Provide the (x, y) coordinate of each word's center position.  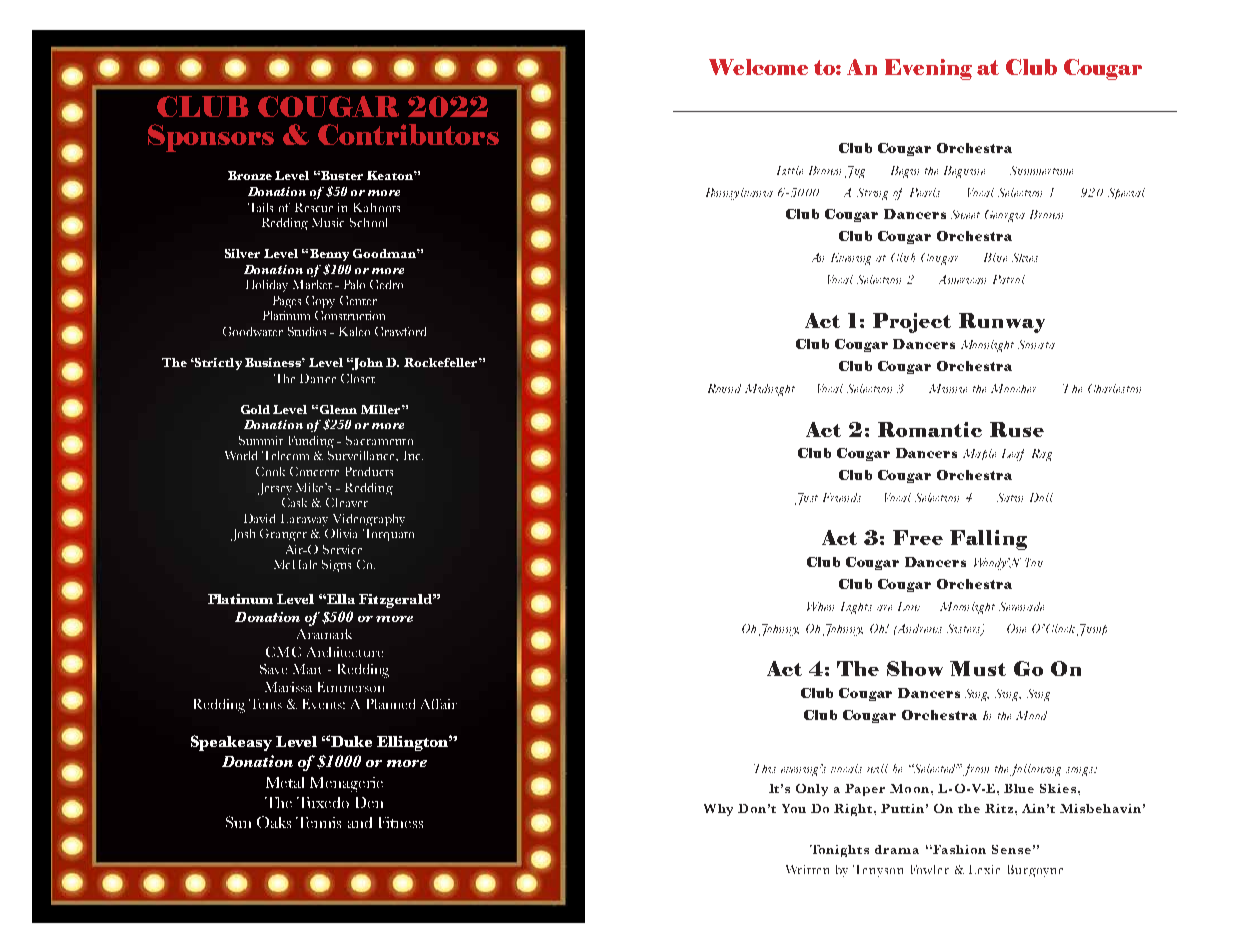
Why (718, 810)
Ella (341, 599)
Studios (307, 331)
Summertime (1041, 170)
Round (724, 388)
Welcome (758, 67)
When (820, 606)
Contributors (408, 134)
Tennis (318, 822)
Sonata (1036, 344)
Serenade (1021, 606)
